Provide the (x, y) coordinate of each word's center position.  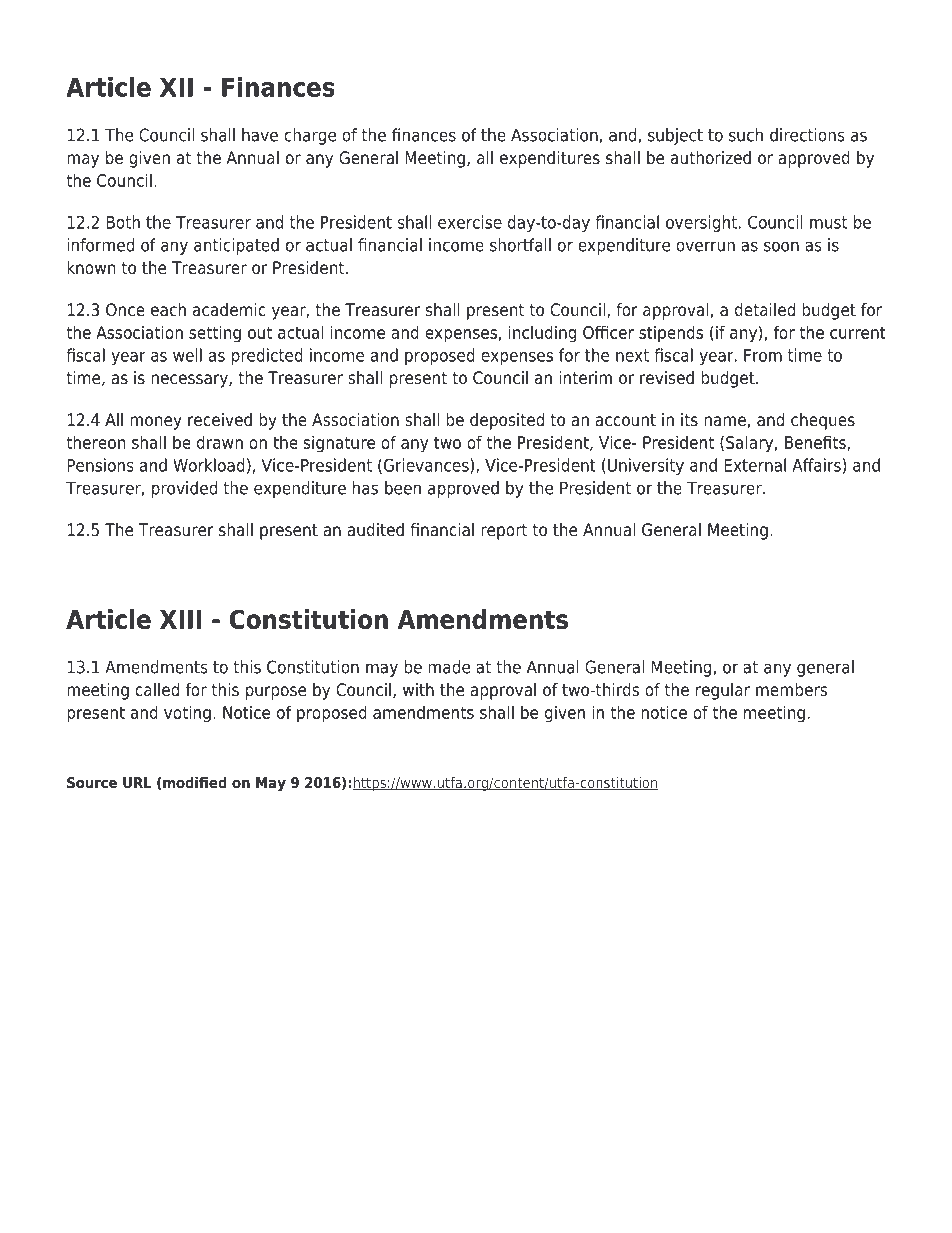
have (260, 135)
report (504, 532)
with (418, 689)
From (763, 355)
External (755, 465)
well (187, 355)
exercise (470, 222)
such (746, 135)
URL (137, 782)
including (542, 334)
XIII (180, 619)
